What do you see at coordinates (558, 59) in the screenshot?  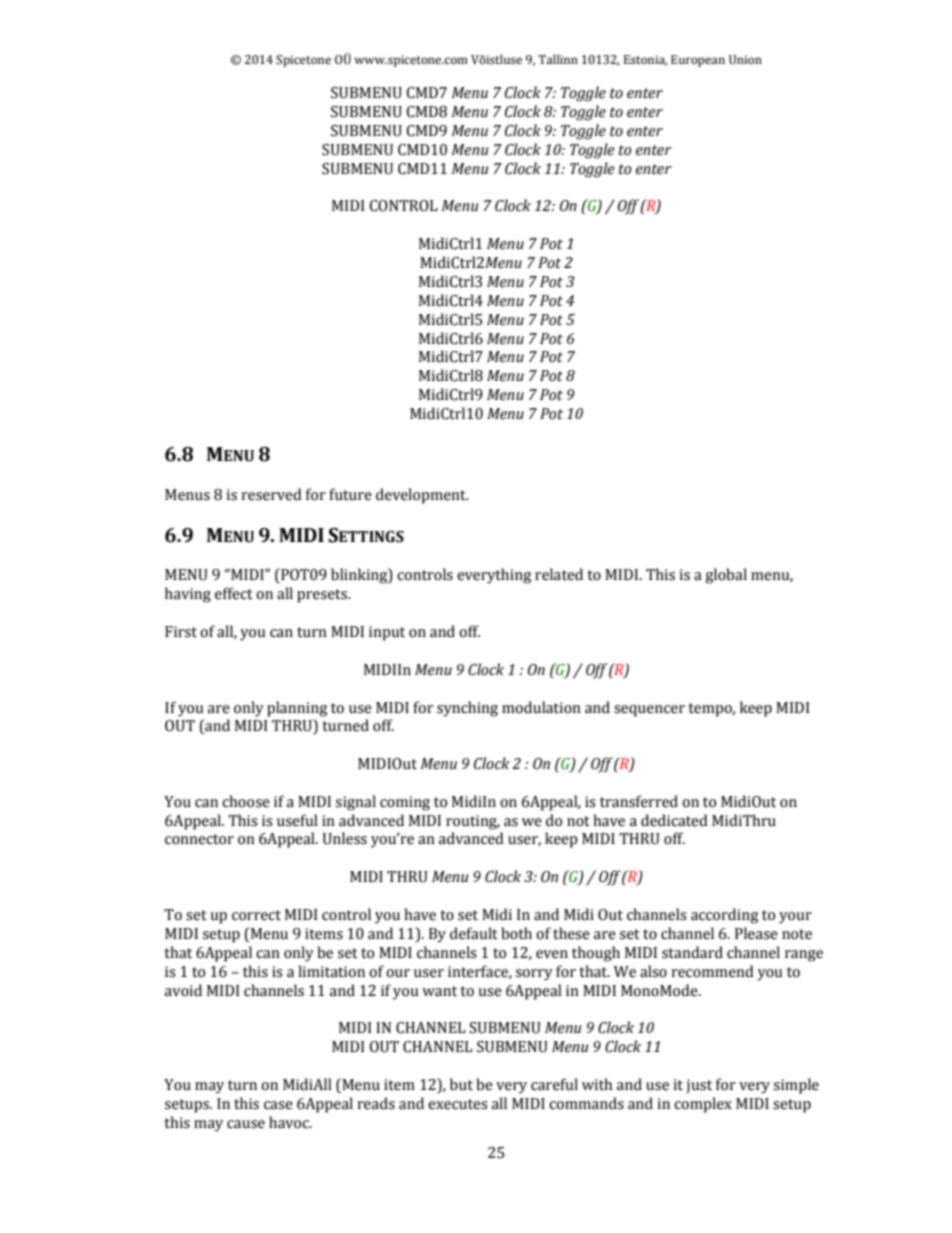 I see `Tallinn` at bounding box center [558, 59].
